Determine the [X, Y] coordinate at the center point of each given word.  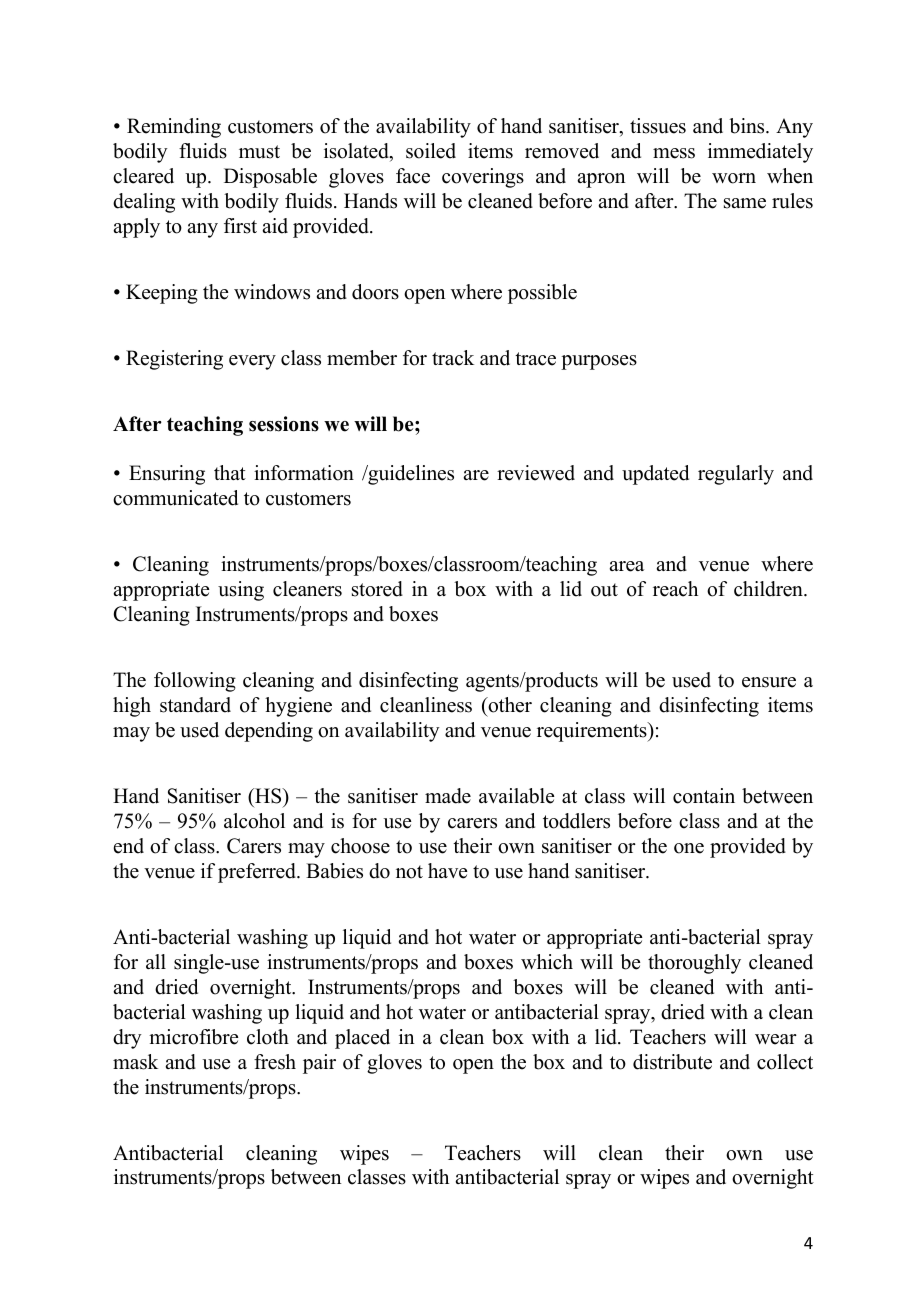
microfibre [193, 1037]
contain [704, 796]
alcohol [254, 821]
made [448, 796]
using [241, 591]
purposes [599, 362]
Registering [174, 360]
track [453, 358]
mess [674, 153]
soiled [431, 151]
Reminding [174, 128]
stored [377, 589]
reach [675, 589]
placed [362, 1039]
